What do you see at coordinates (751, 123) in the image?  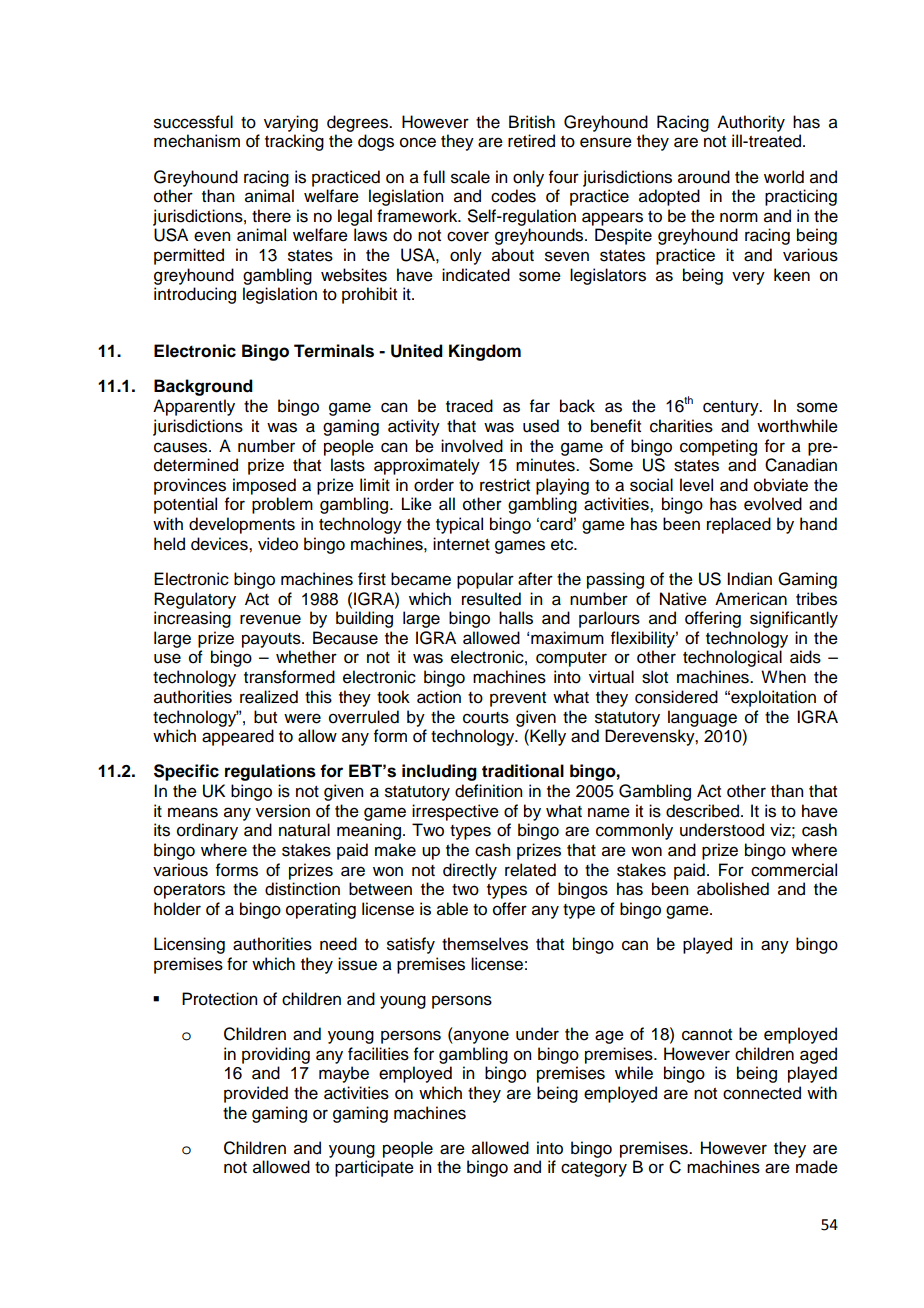 I see `Authority` at bounding box center [751, 123].
